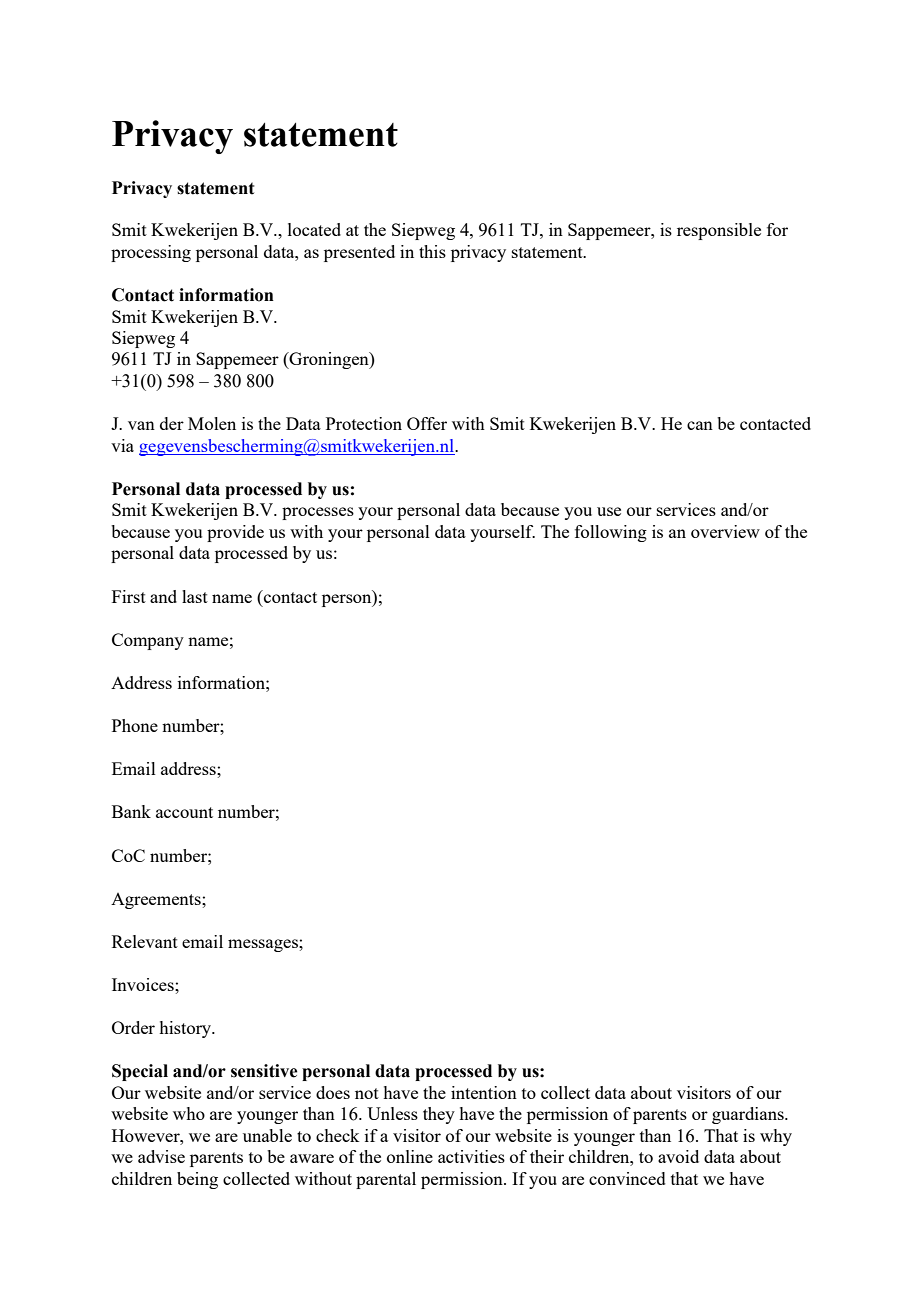 The height and width of the page is (1308, 924). What do you see at coordinates (749, 1115) in the page?
I see `guardians` at bounding box center [749, 1115].
